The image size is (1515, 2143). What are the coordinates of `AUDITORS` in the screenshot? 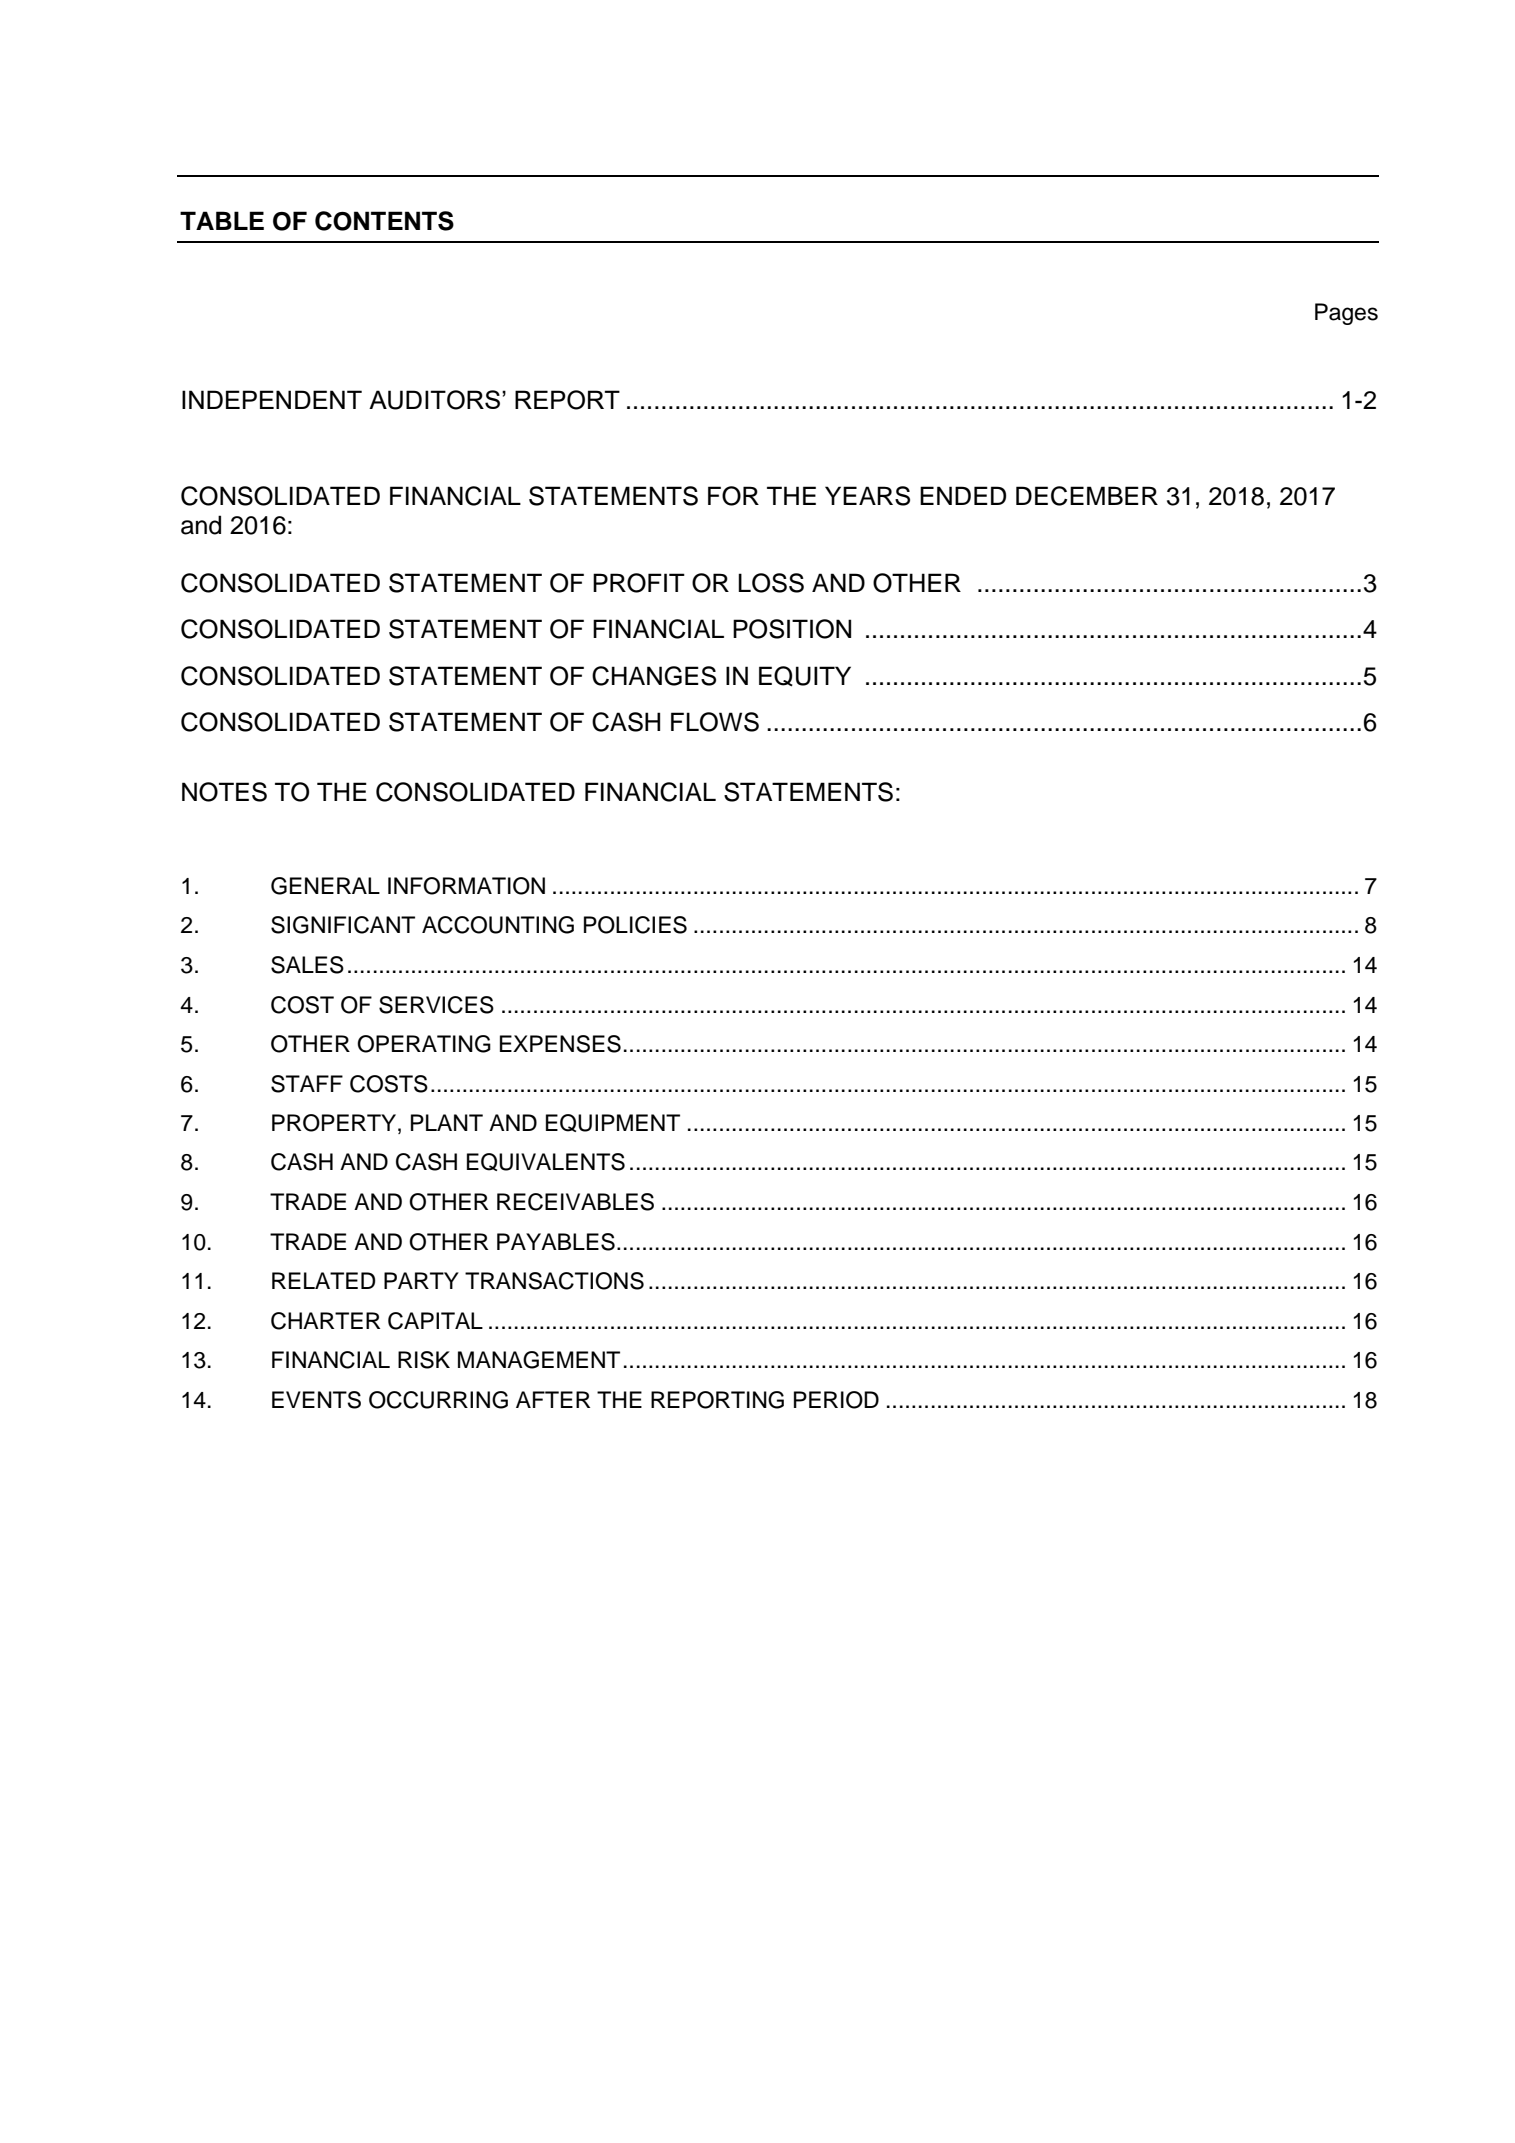 It's located at (436, 400).
